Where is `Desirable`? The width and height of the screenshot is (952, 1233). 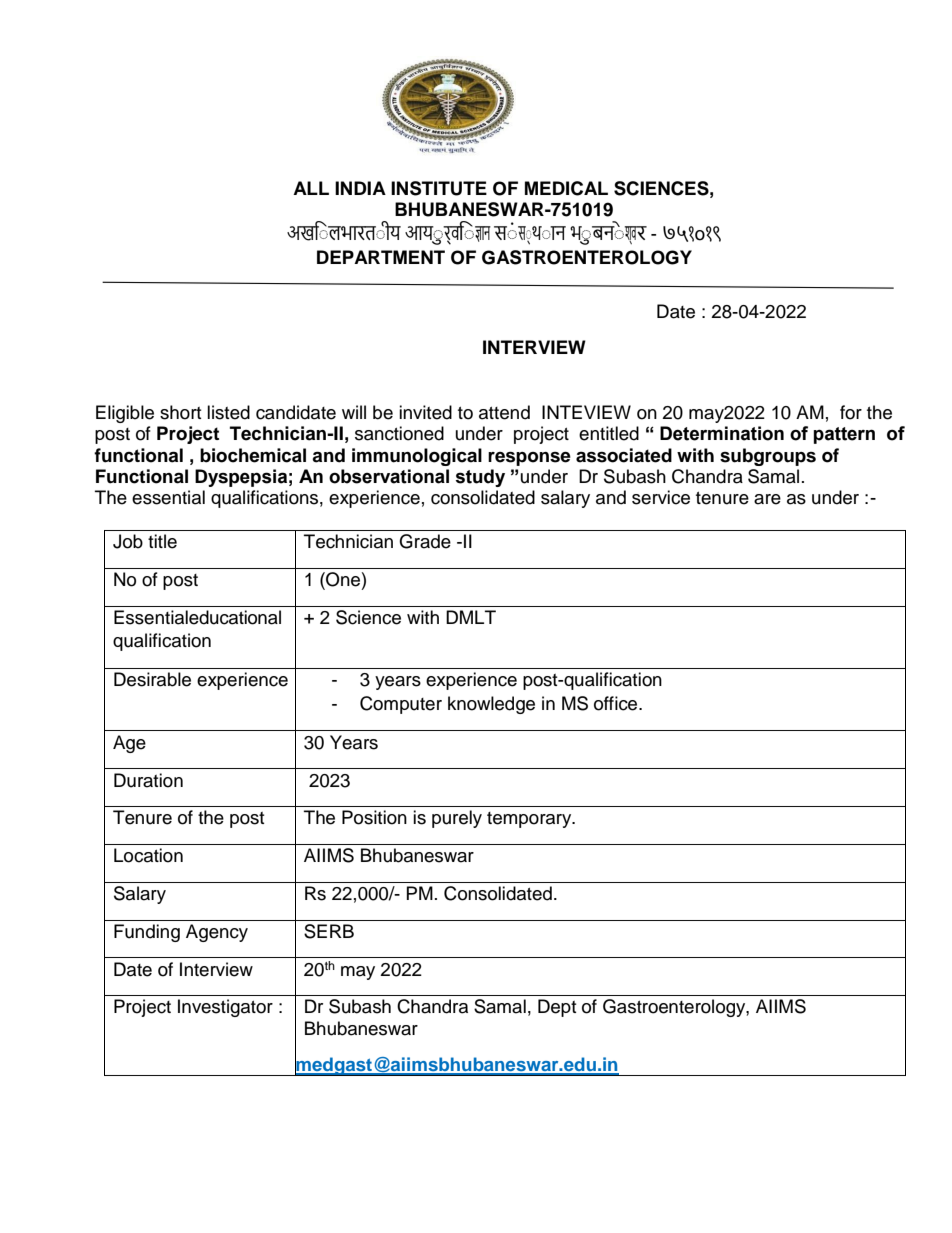 Desirable is located at coordinates (152, 679).
